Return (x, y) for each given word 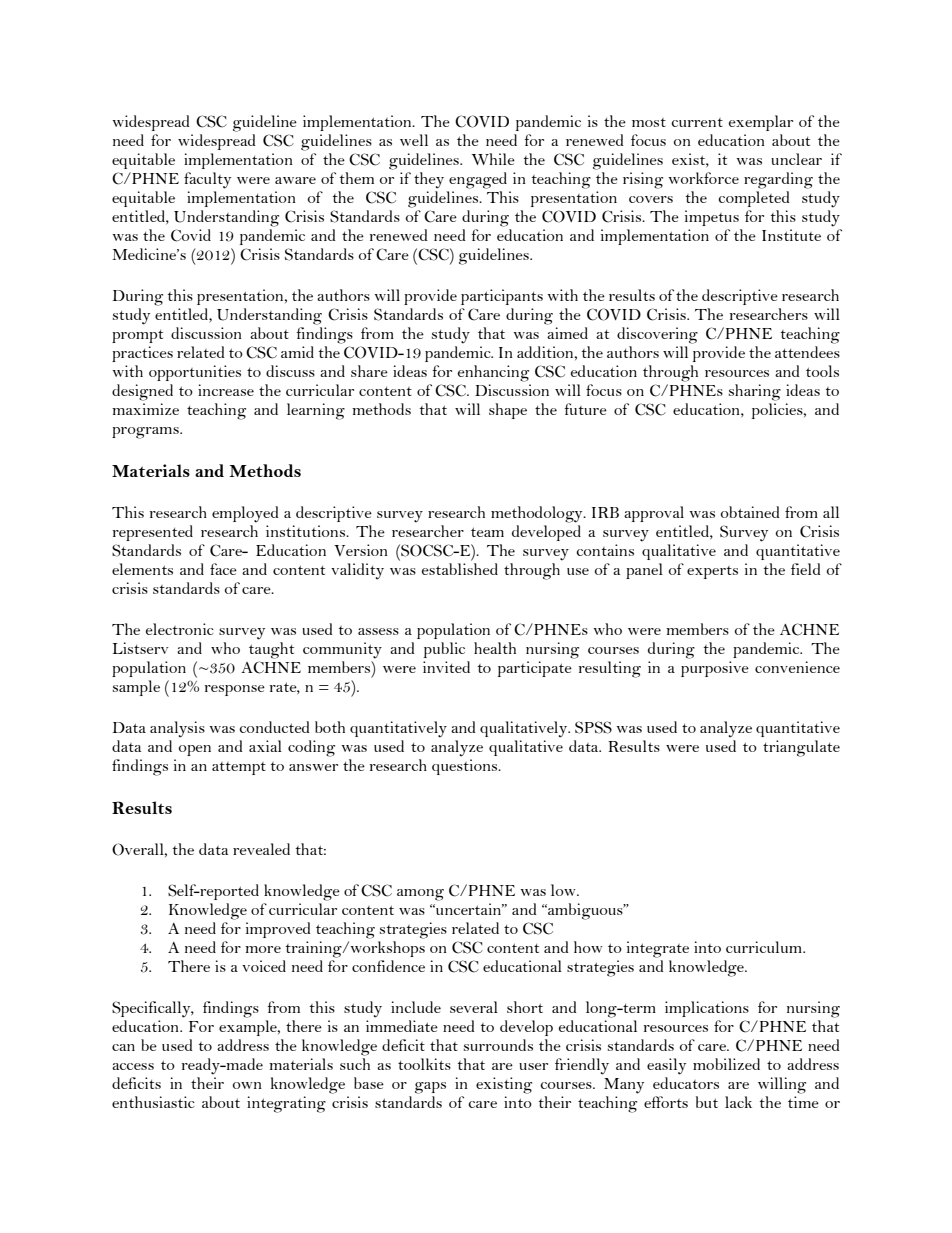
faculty (207, 180)
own (247, 1085)
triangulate (801, 748)
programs (146, 433)
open (195, 750)
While (493, 159)
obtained (750, 512)
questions (466, 767)
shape (508, 411)
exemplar (761, 123)
